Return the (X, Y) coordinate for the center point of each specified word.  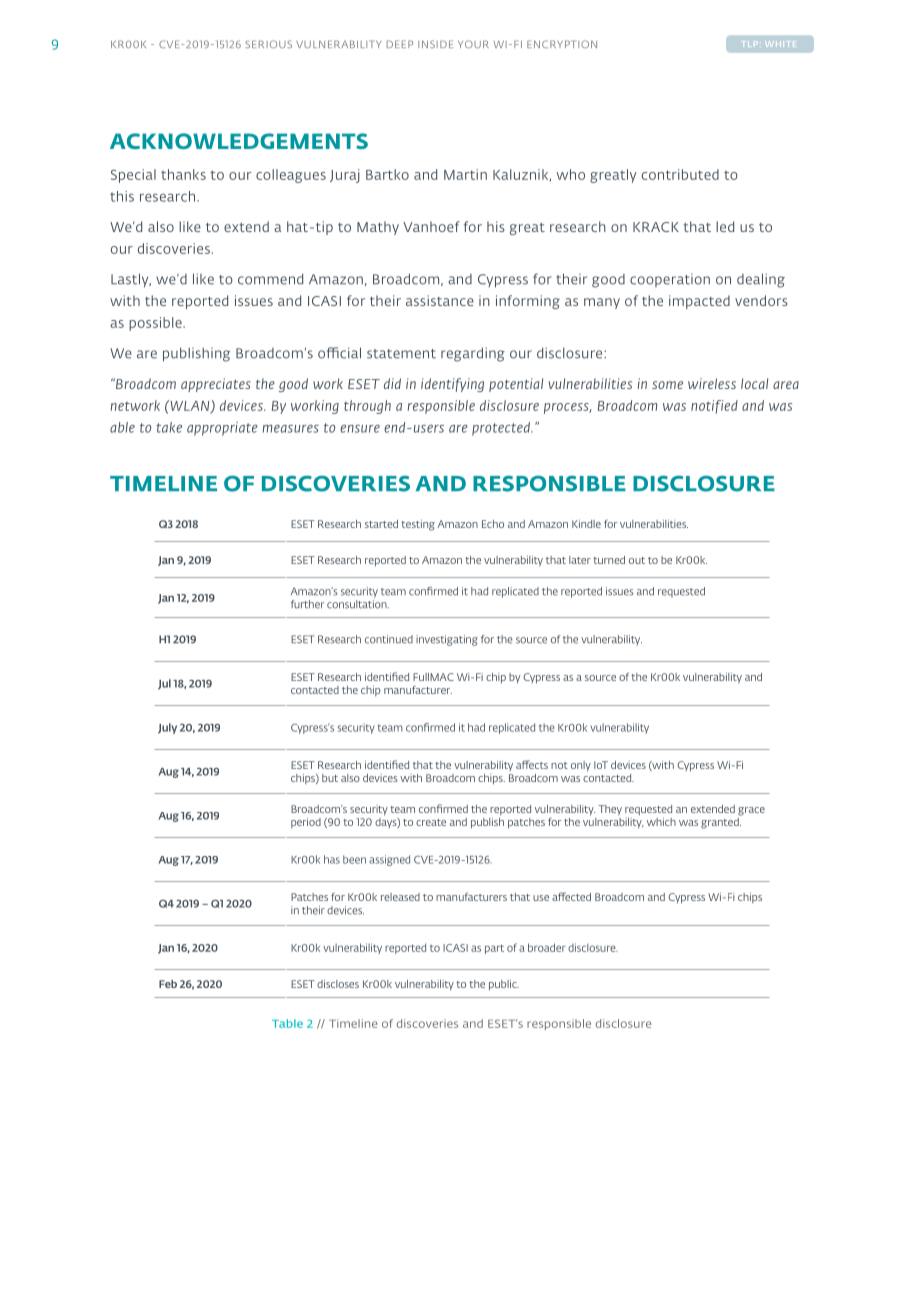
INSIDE (435, 44)
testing (418, 525)
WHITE (779, 44)
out (637, 560)
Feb (168, 984)
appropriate (222, 429)
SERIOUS (268, 44)
